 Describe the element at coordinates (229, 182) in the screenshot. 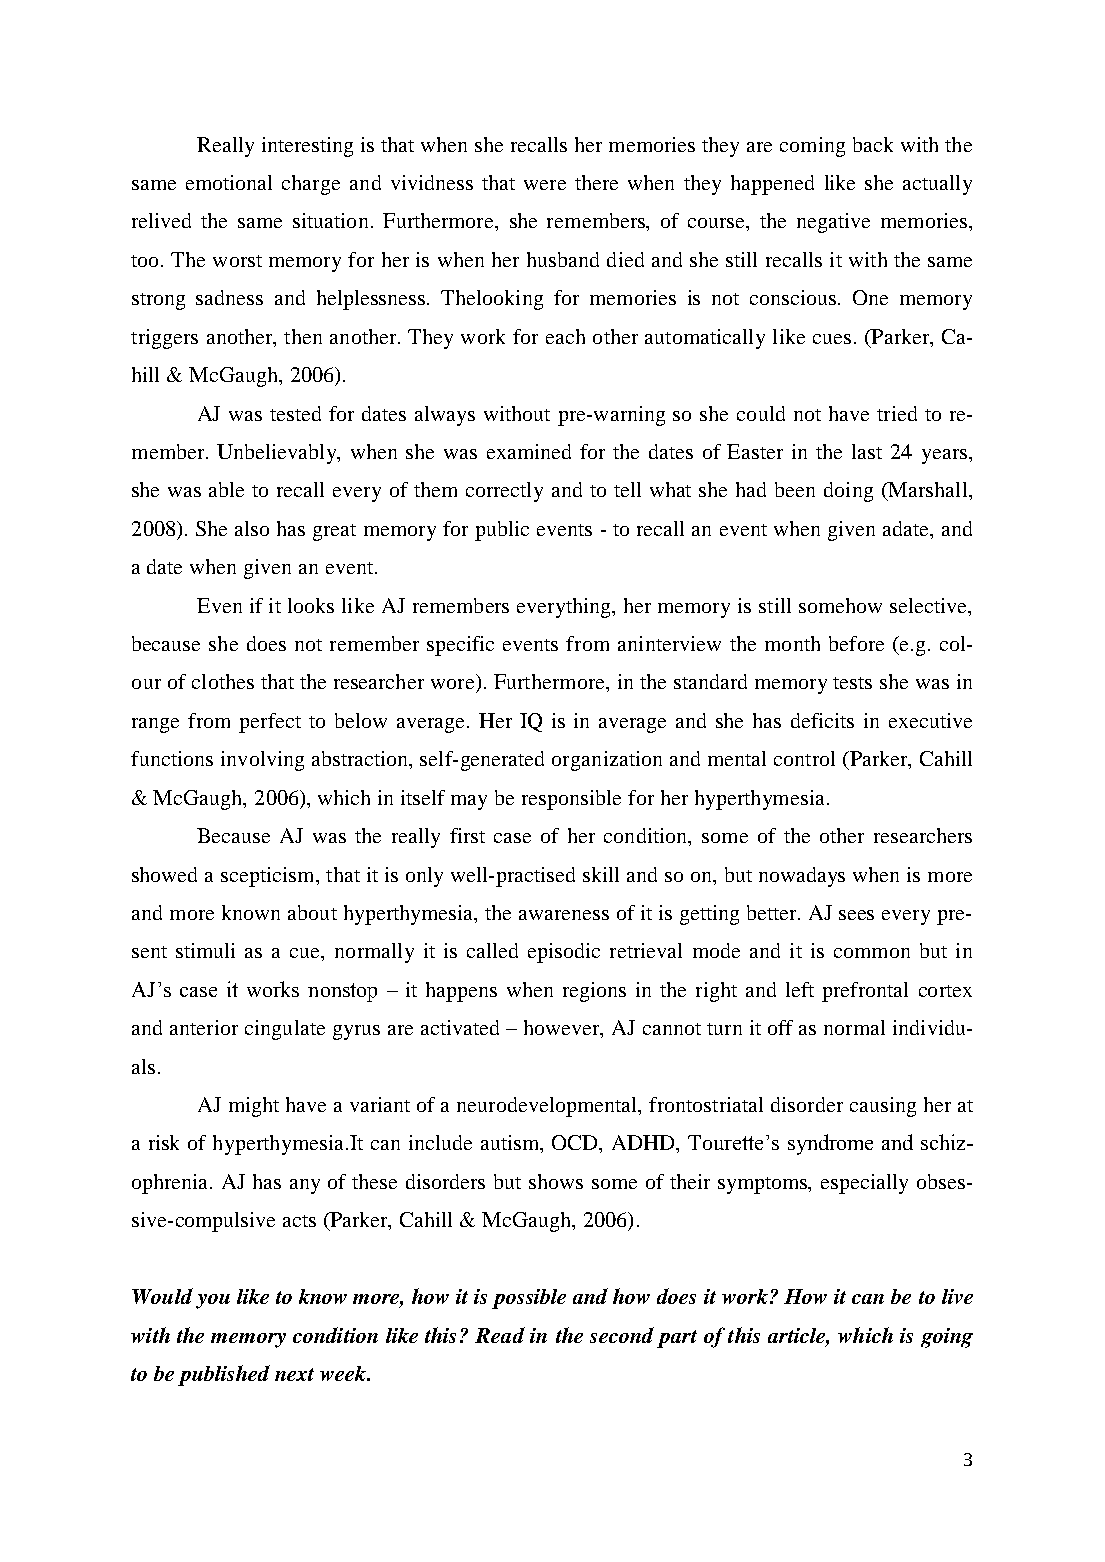

I see `emotional` at that location.
